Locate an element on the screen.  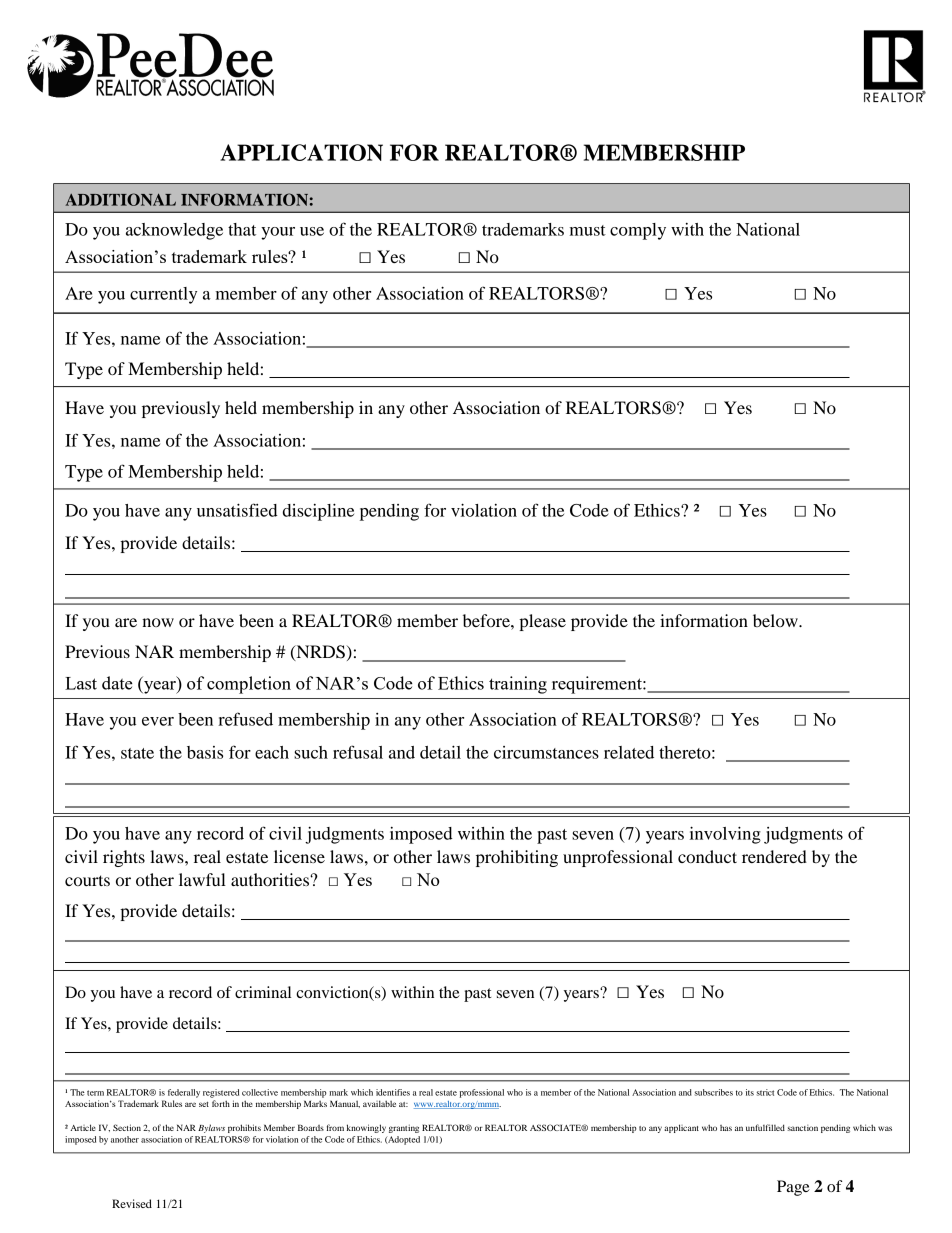
prohibiting is located at coordinates (517, 858).
